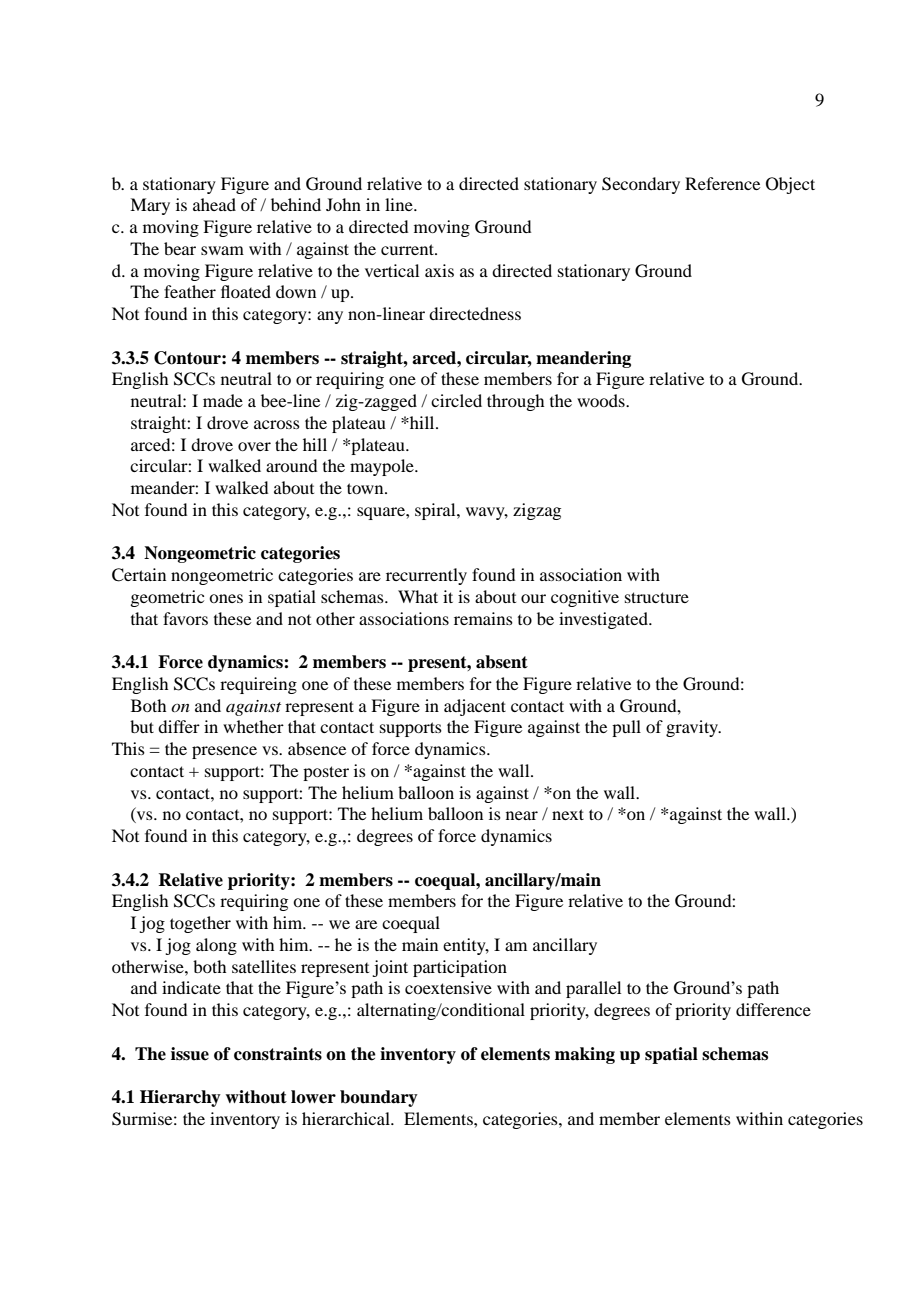 The image size is (924, 1308). I want to click on boundary, so click(379, 1098).
